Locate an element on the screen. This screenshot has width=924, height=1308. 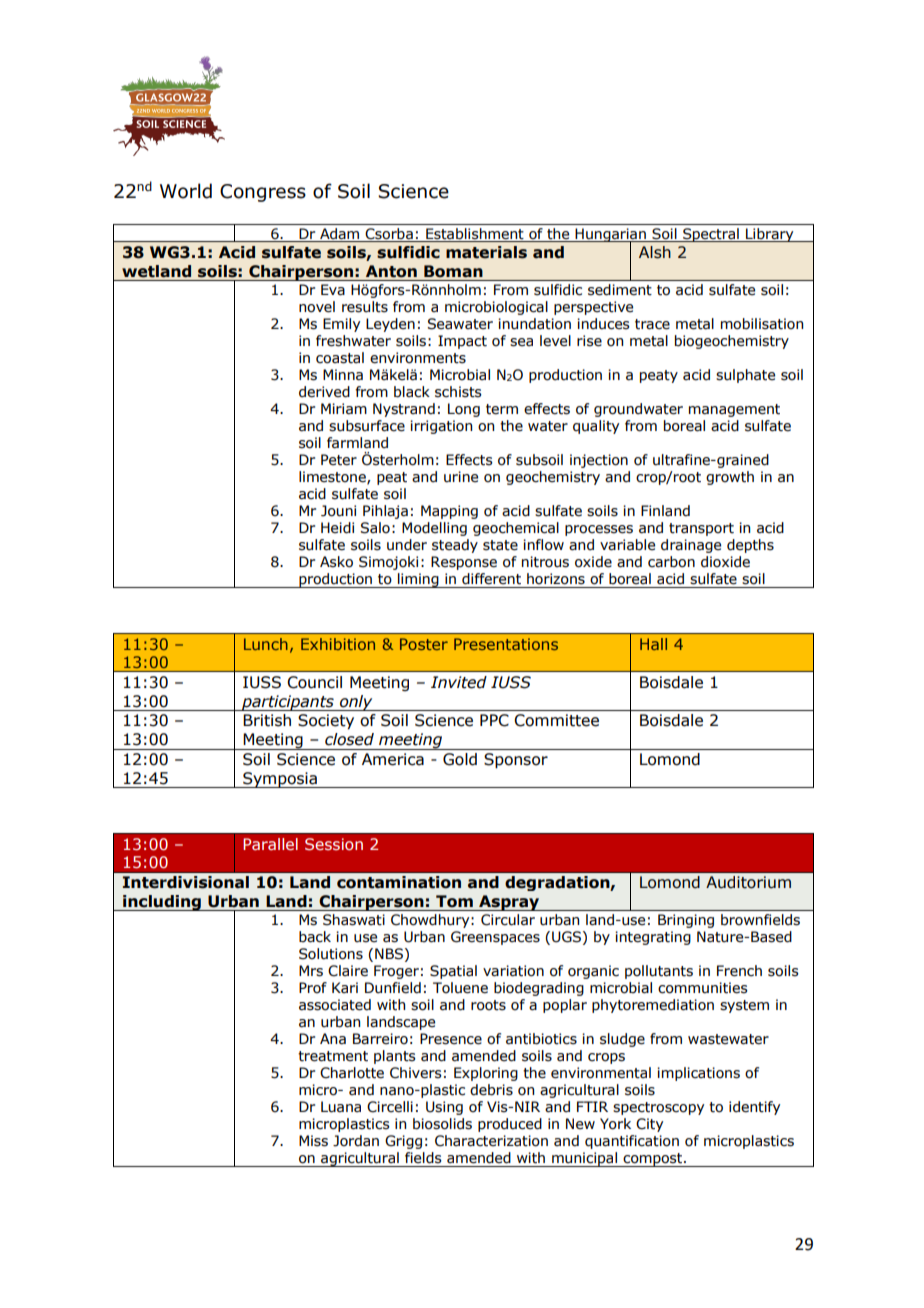
Spectral is located at coordinates (711, 235).
